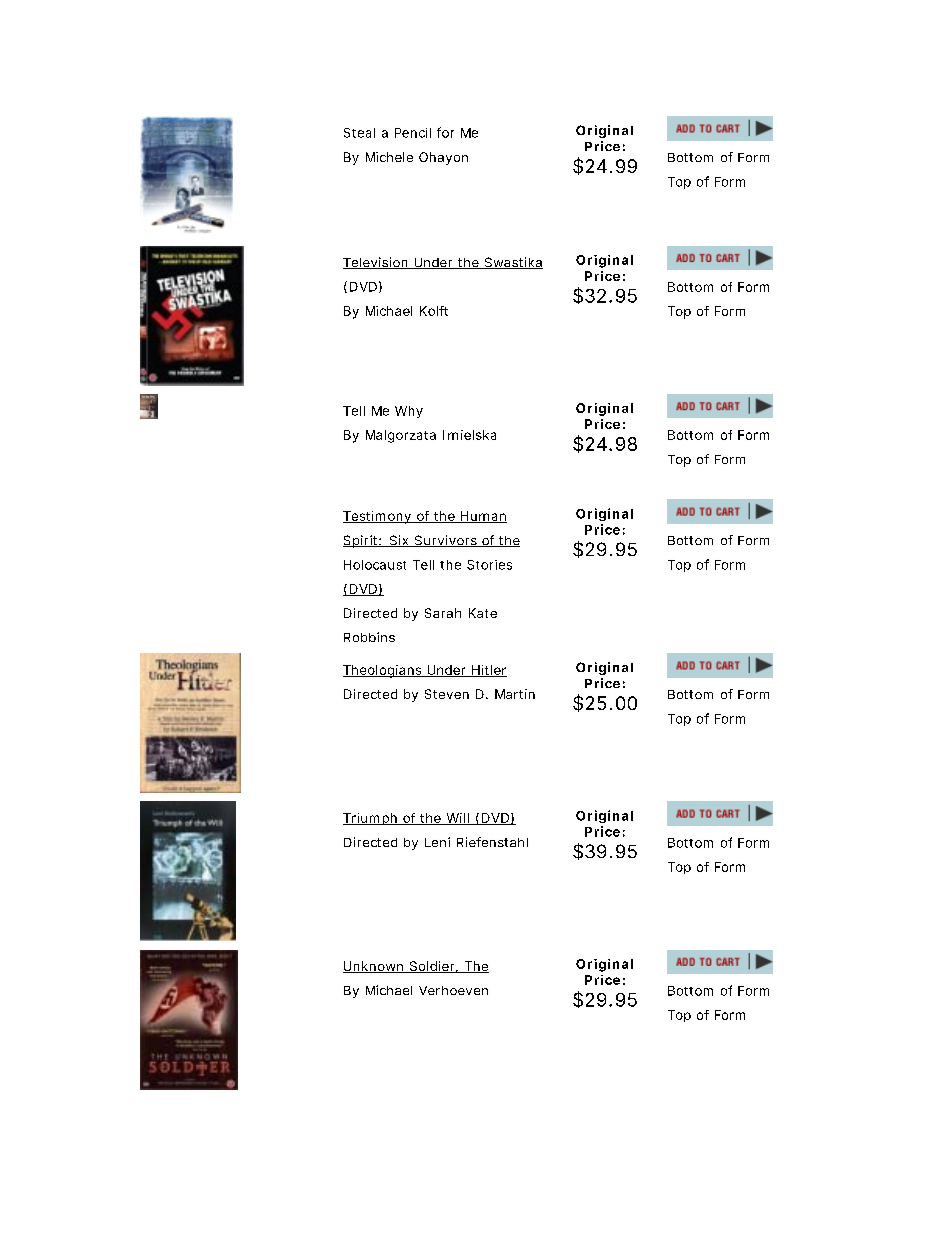  I want to click on Theologians, so click(383, 671).
